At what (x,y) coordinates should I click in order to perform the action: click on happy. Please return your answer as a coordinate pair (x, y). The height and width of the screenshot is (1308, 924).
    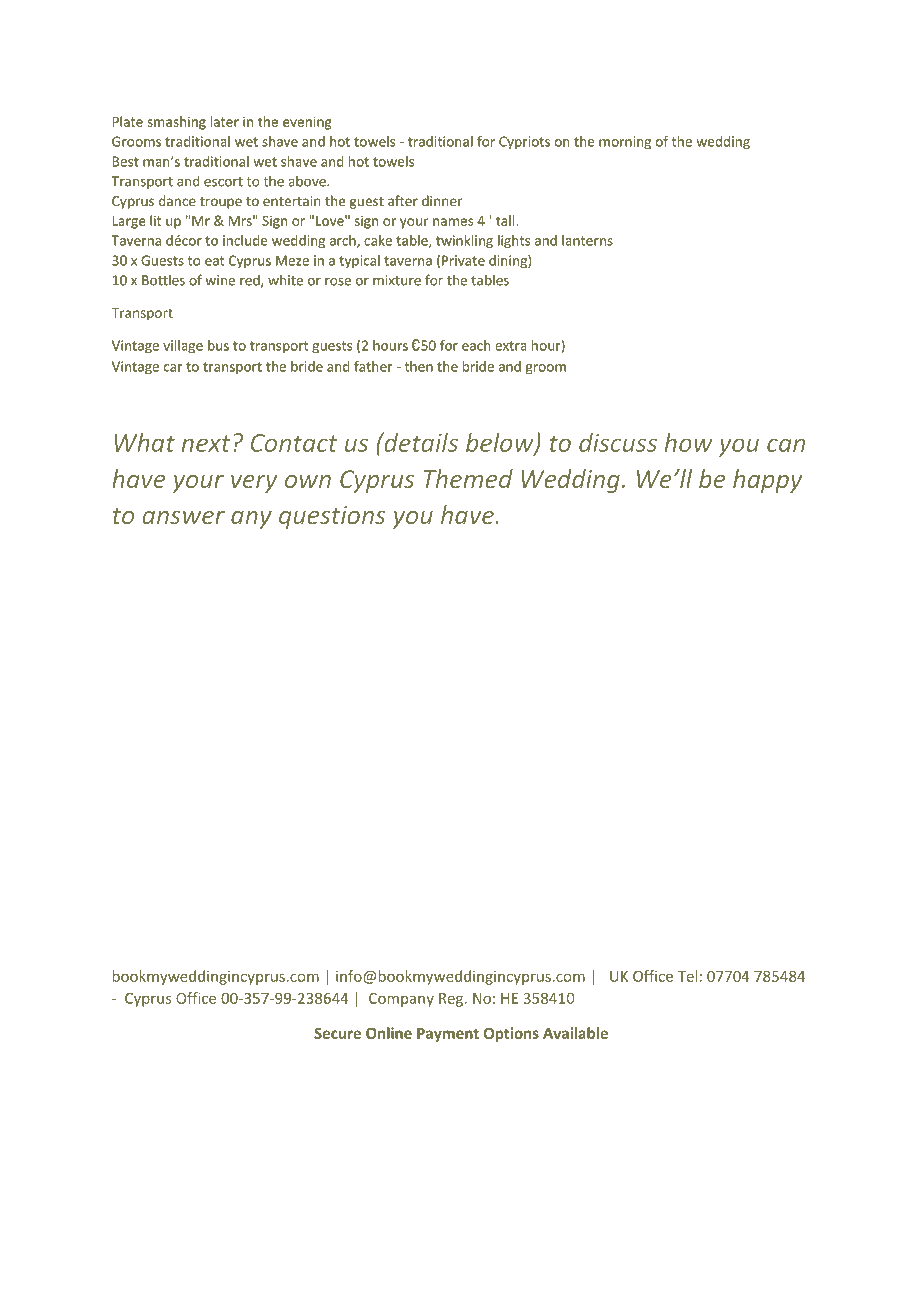
    Looking at the image, I should click on (767, 481).
